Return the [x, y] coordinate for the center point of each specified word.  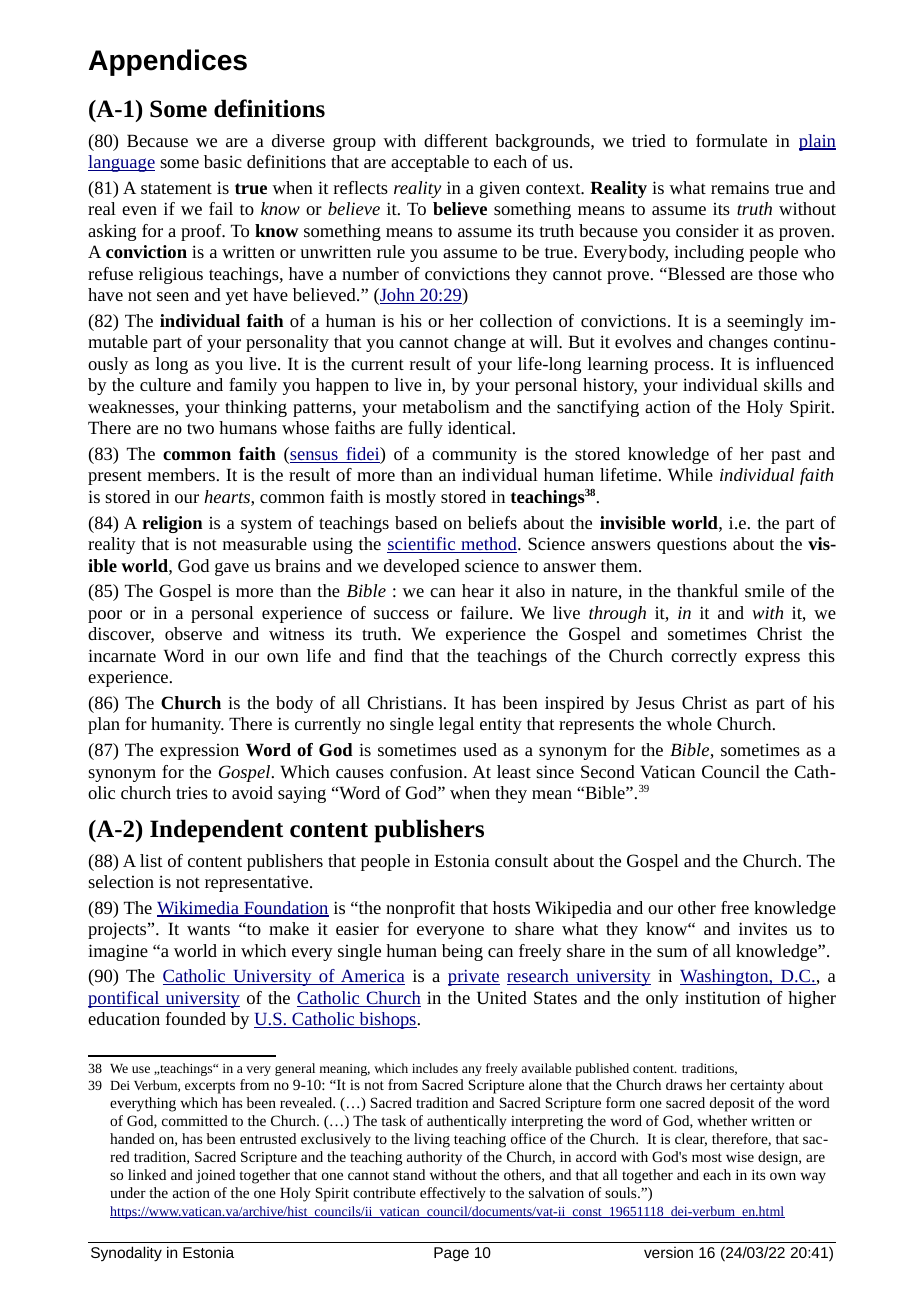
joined [215, 1176]
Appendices [168, 62]
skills [783, 384]
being [462, 952]
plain [817, 142]
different [456, 140]
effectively [453, 1194]
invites [763, 928]
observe [193, 633]
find [388, 655]
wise [740, 1157]
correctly [704, 657]
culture [165, 384]
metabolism [446, 406]
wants [208, 929]
